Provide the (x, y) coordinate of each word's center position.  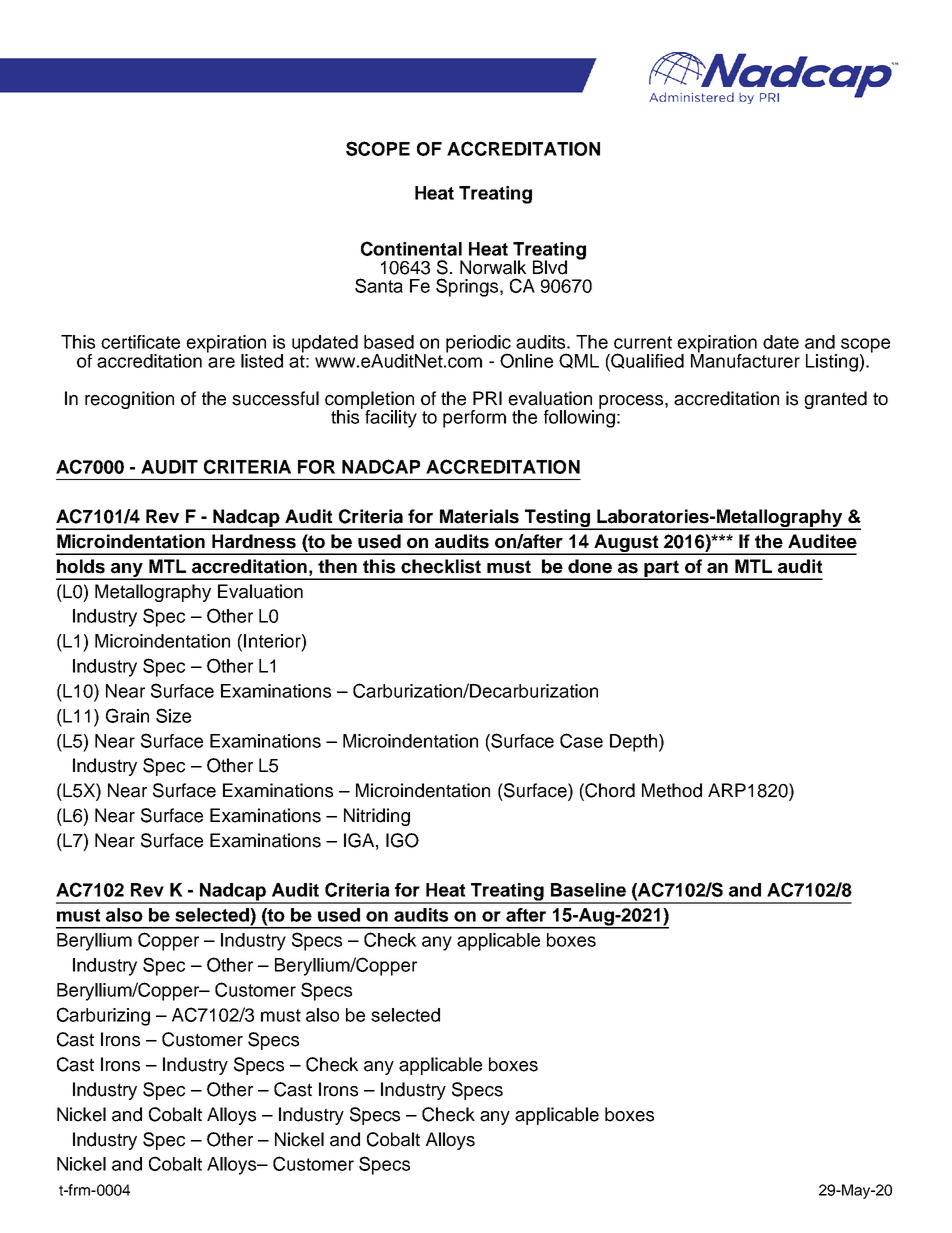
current (643, 342)
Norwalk (493, 267)
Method (672, 790)
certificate (140, 342)
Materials (479, 516)
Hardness (254, 541)
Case (581, 740)
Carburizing (103, 1016)
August (626, 544)
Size (173, 715)
